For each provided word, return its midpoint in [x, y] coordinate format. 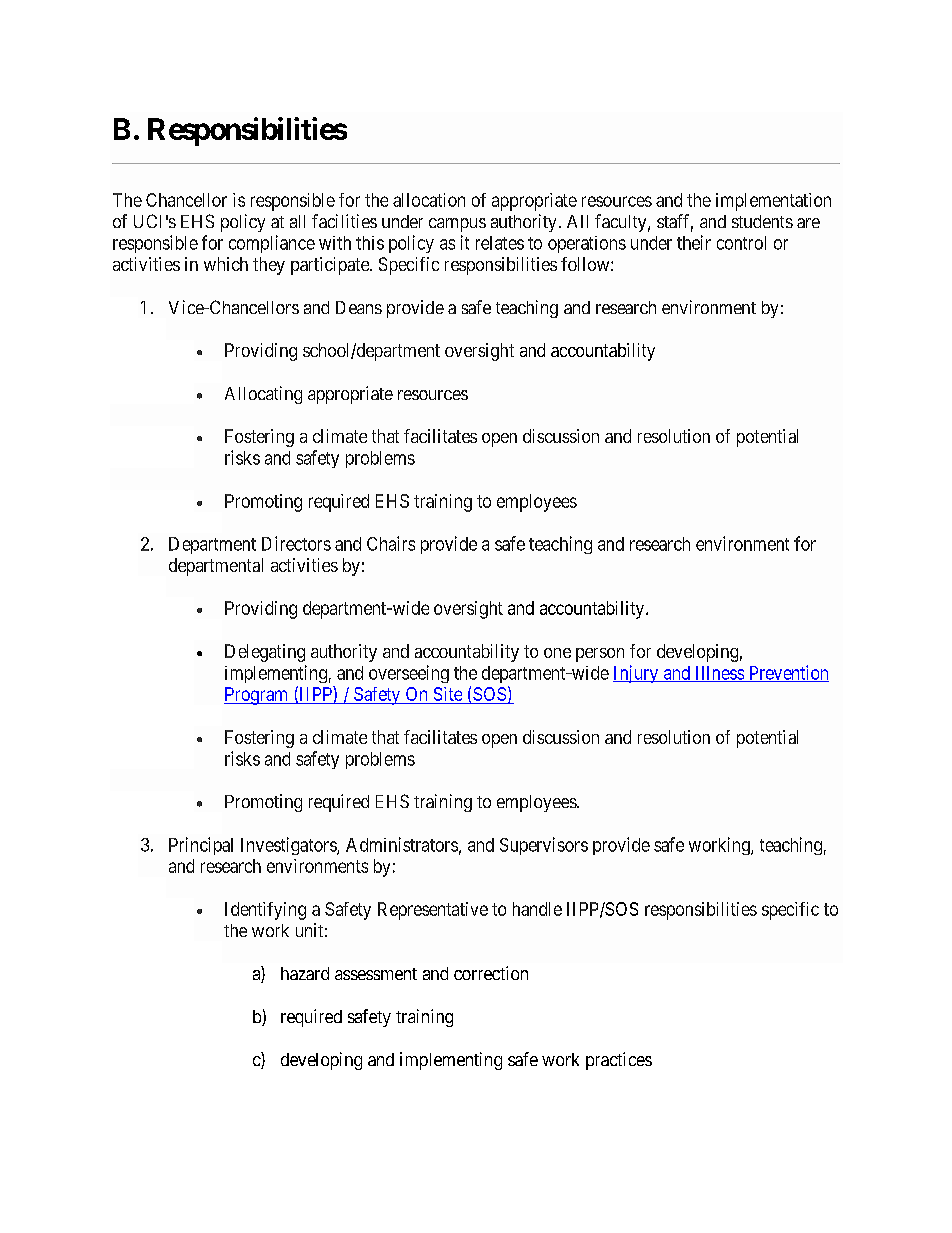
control [741, 243]
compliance [272, 244]
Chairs [391, 543]
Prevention [787, 673]
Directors [296, 543]
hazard [305, 973]
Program [257, 696]
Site [447, 695]
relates [500, 243]
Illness [719, 674]
